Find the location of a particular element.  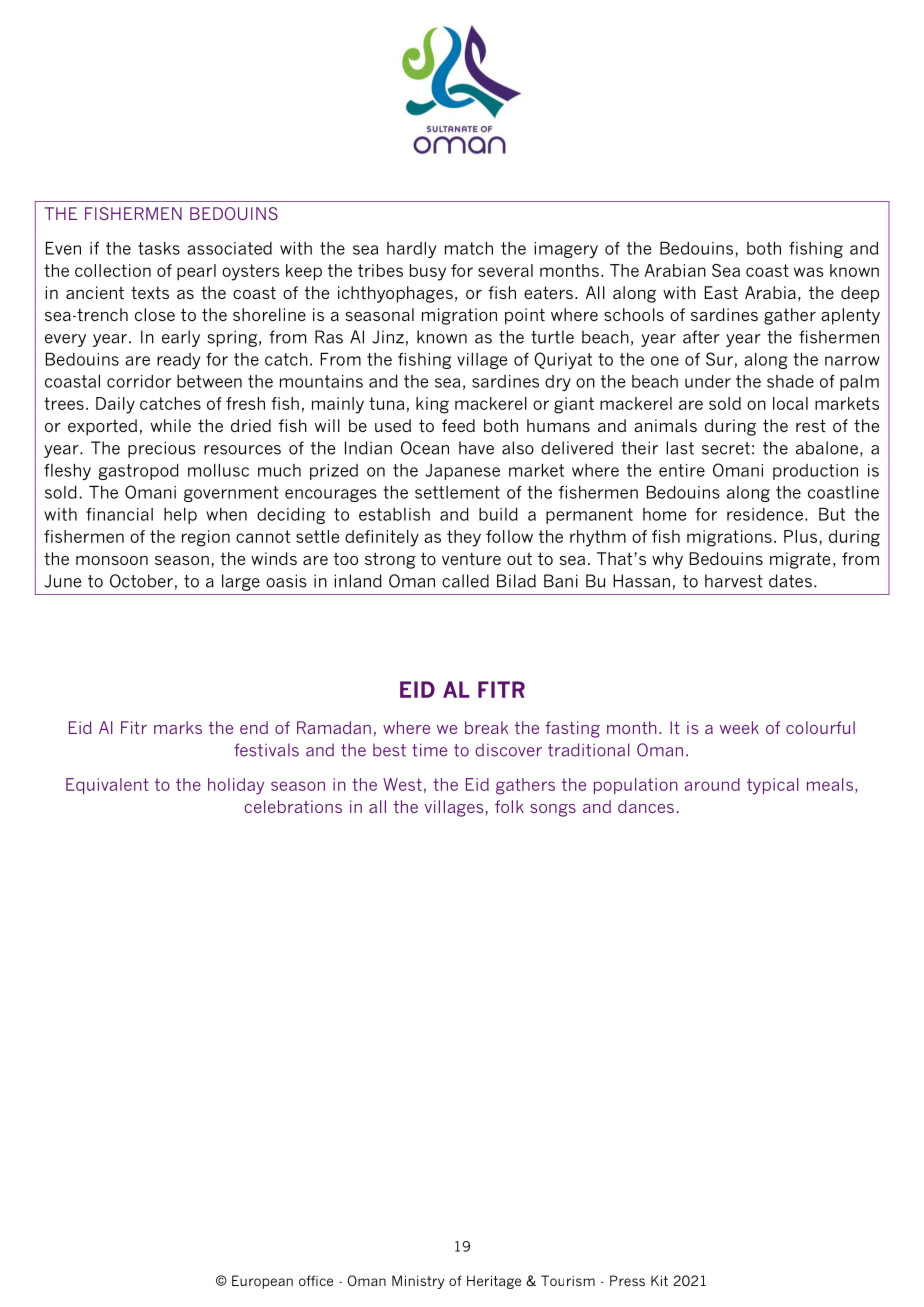

break is located at coordinates (486, 727).
